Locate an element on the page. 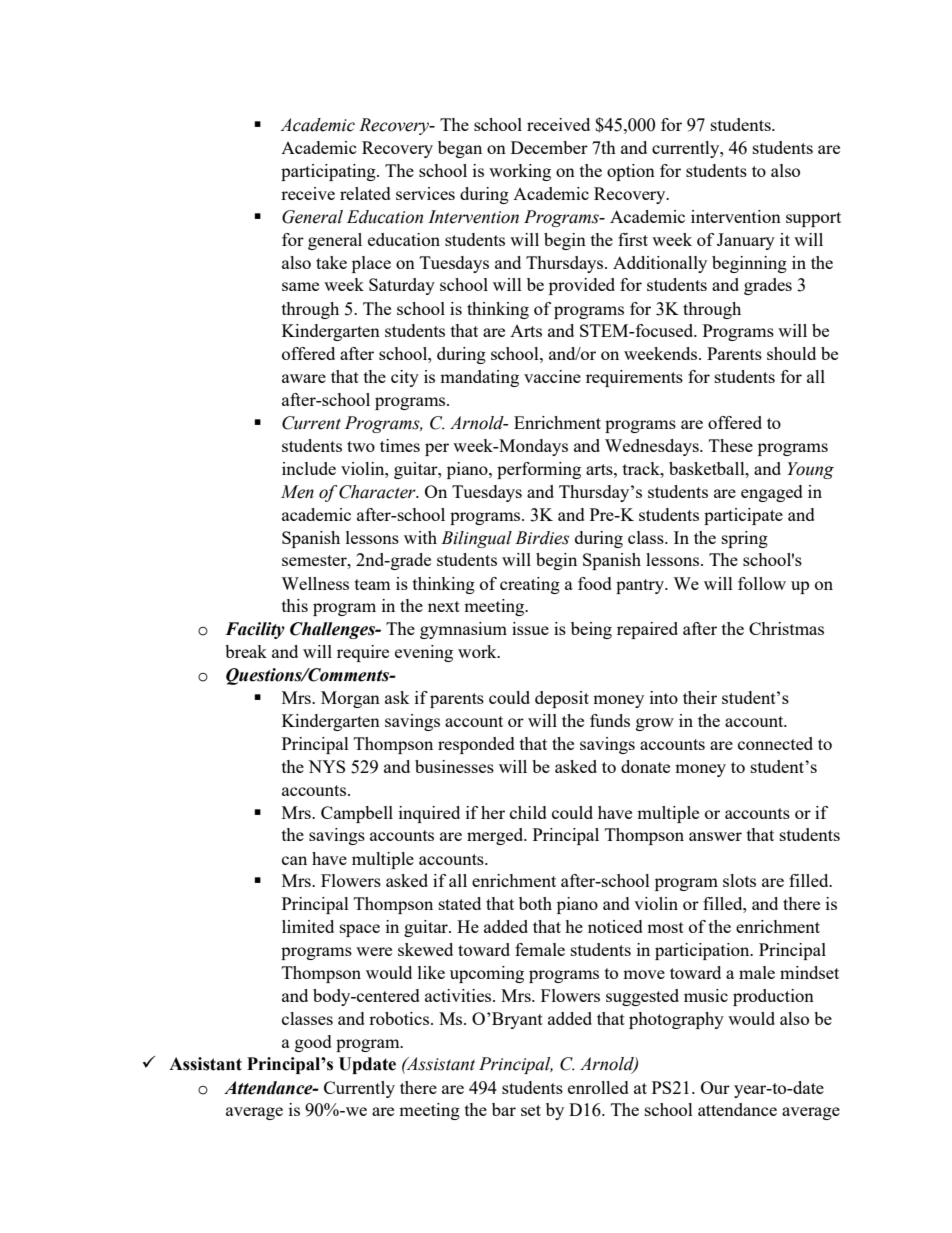 This document has width=952, height=1233. this is located at coordinates (295, 605).
